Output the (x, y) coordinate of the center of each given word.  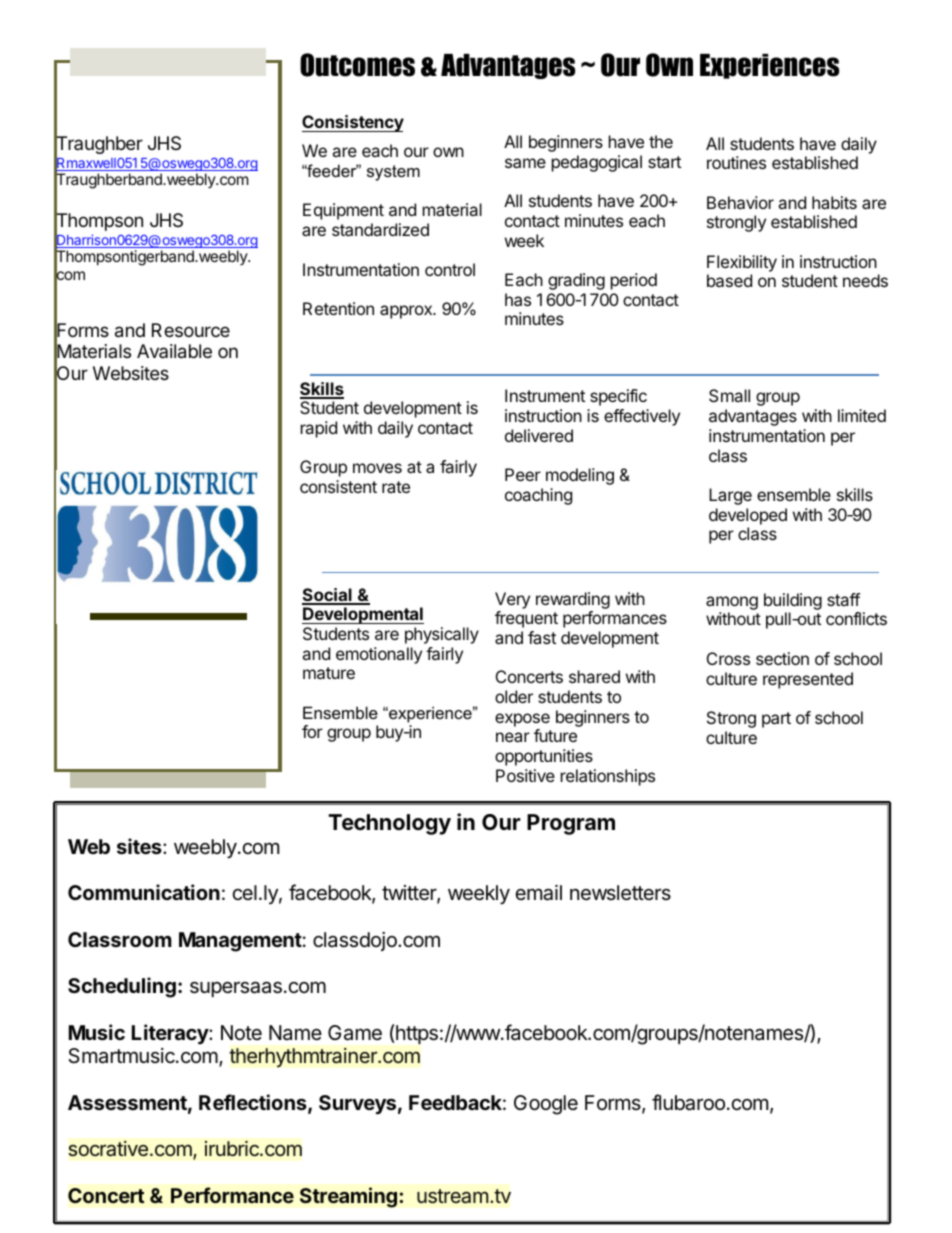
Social (328, 596)
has (518, 299)
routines (736, 162)
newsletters (620, 893)
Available (174, 351)
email (539, 893)
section (782, 658)
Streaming (348, 1197)
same (525, 163)
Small (729, 395)
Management (240, 942)
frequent (526, 619)
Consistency (353, 123)
